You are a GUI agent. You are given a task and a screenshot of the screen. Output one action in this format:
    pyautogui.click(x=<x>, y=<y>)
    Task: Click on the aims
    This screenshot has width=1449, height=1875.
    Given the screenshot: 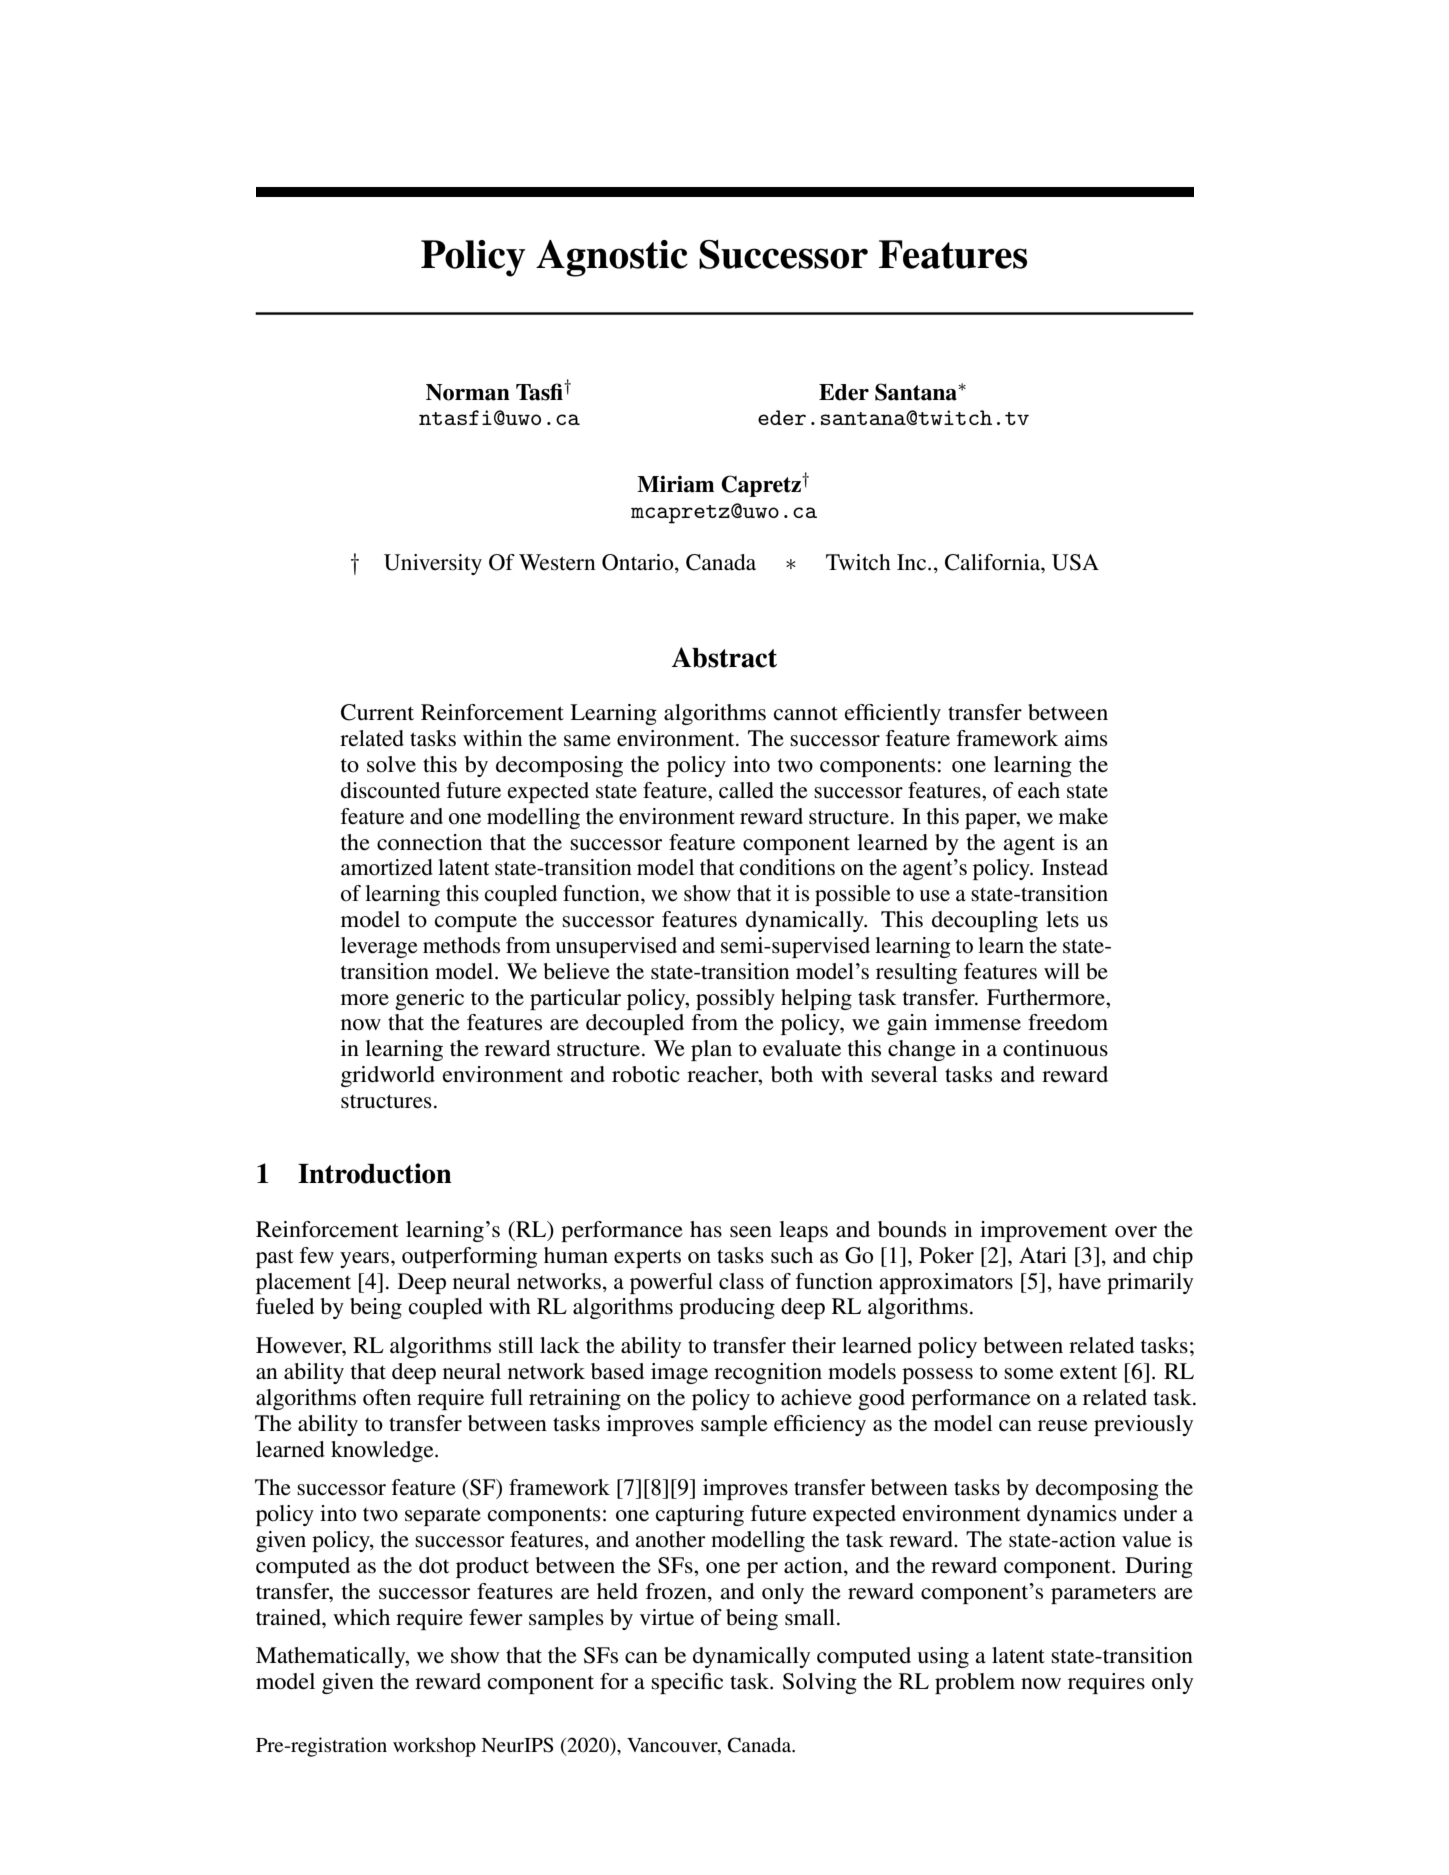 What is the action you would take?
    pyautogui.click(x=1086, y=738)
